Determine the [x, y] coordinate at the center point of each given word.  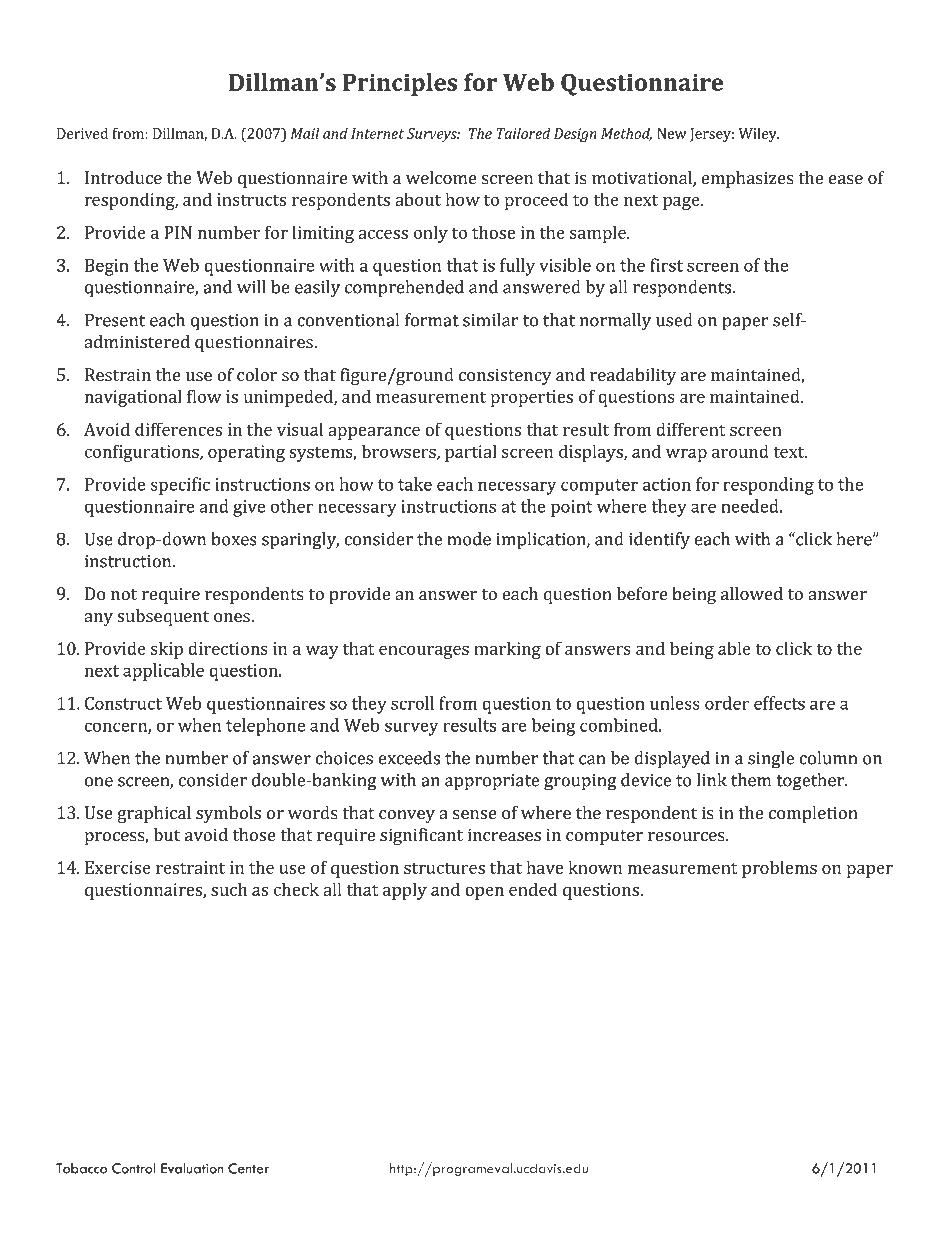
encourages [424, 652]
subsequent [163, 617]
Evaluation [192, 1168]
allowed [752, 593]
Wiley [759, 135]
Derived [82, 133]
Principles [400, 84]
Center [248, 1168]
